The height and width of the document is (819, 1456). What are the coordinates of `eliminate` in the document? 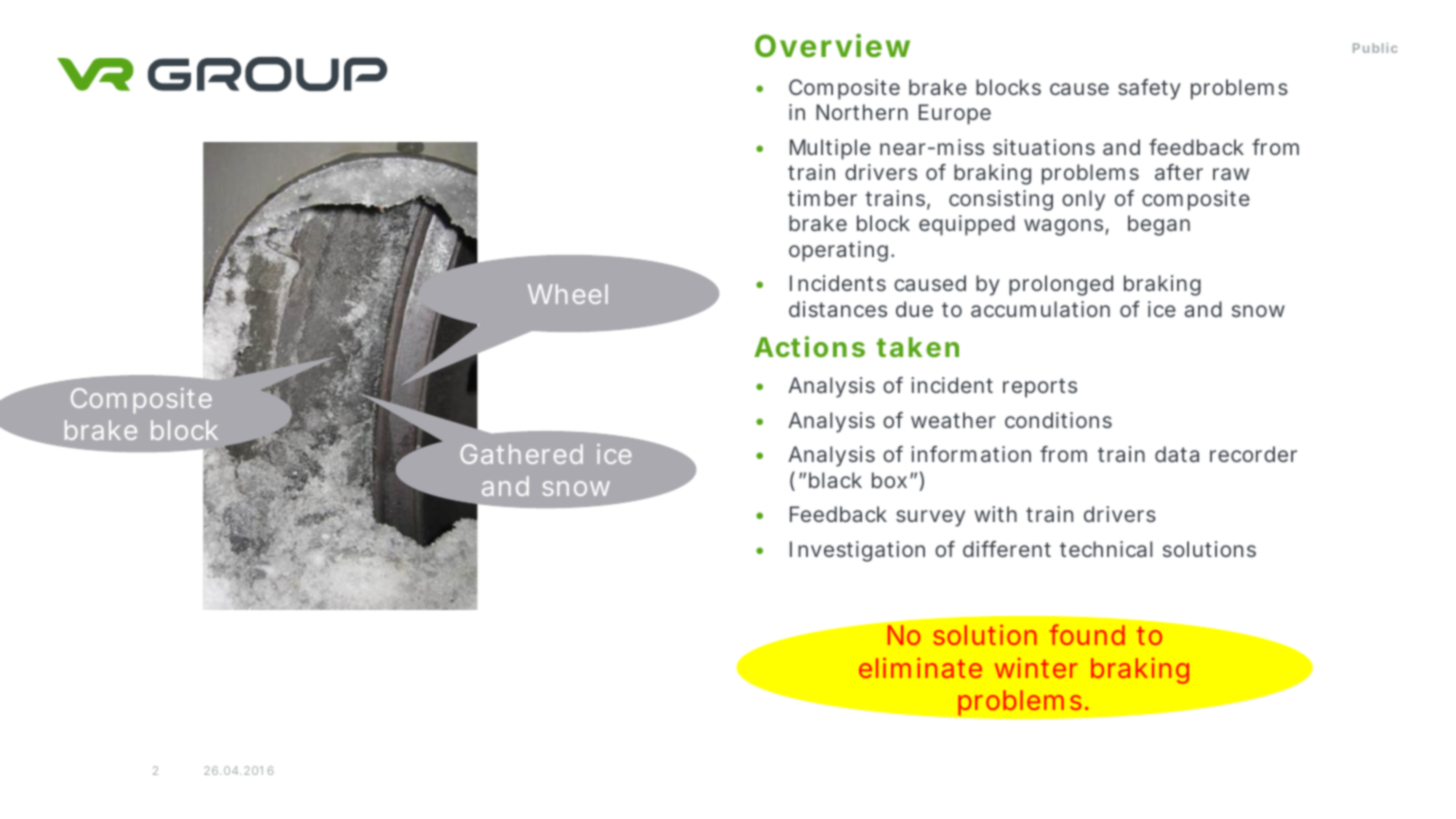 It's located at (920, 668).
